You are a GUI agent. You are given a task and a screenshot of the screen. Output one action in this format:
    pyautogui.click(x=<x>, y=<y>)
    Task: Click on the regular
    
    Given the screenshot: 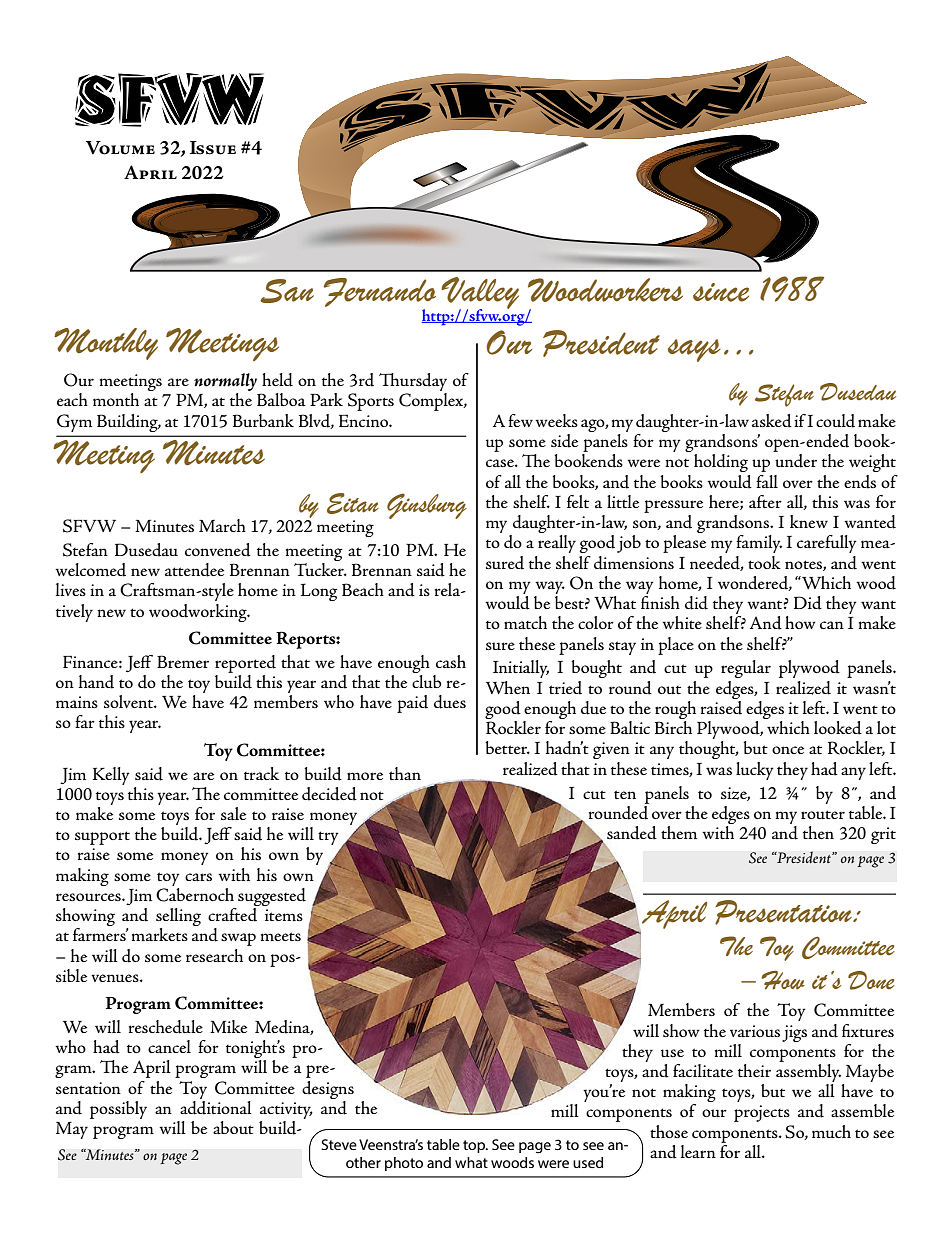 What is the action you would take?
    pyautogui.click(x=746, y=669)
